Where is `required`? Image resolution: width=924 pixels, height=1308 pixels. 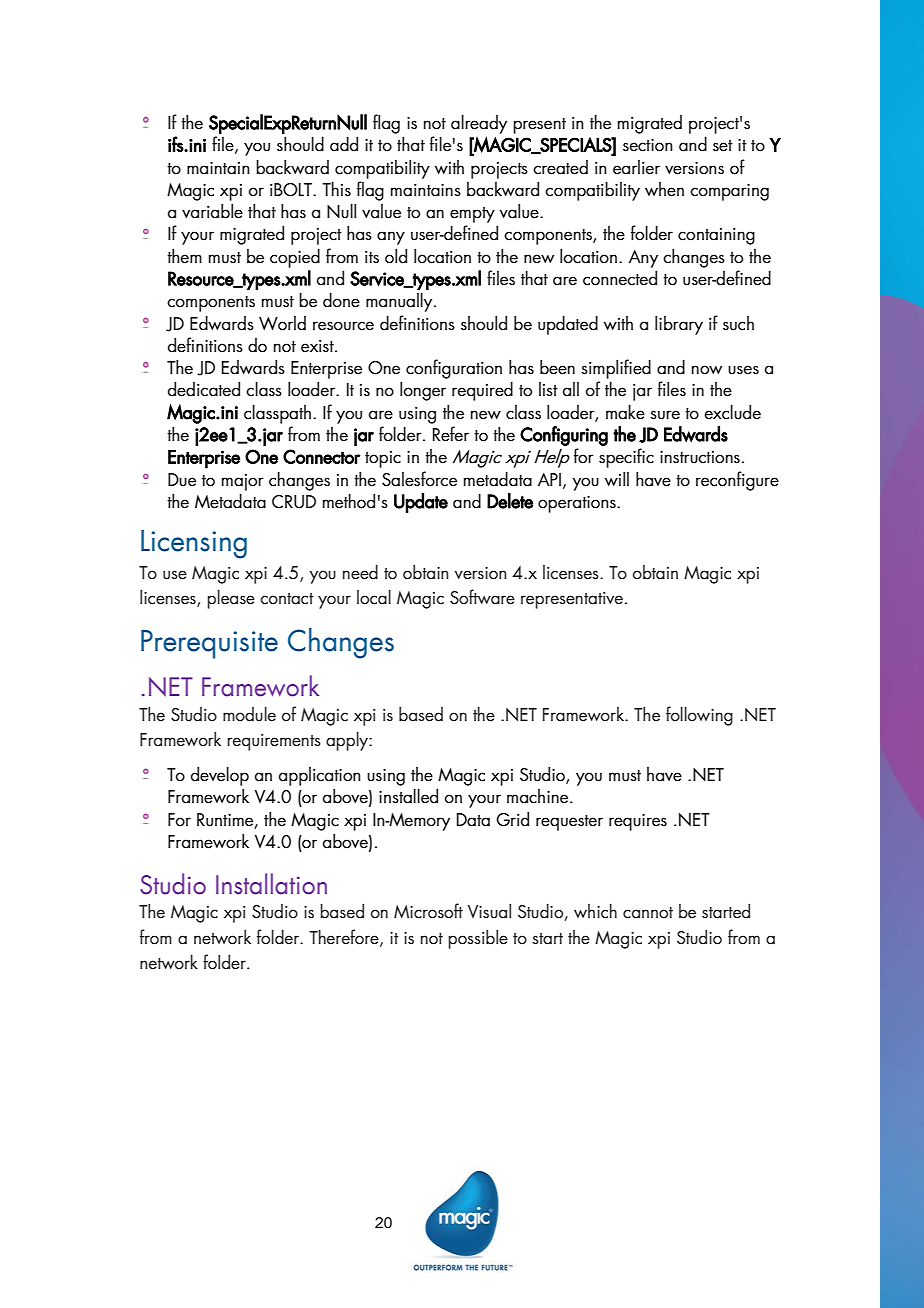
required is located at coordinates (482, 391).
